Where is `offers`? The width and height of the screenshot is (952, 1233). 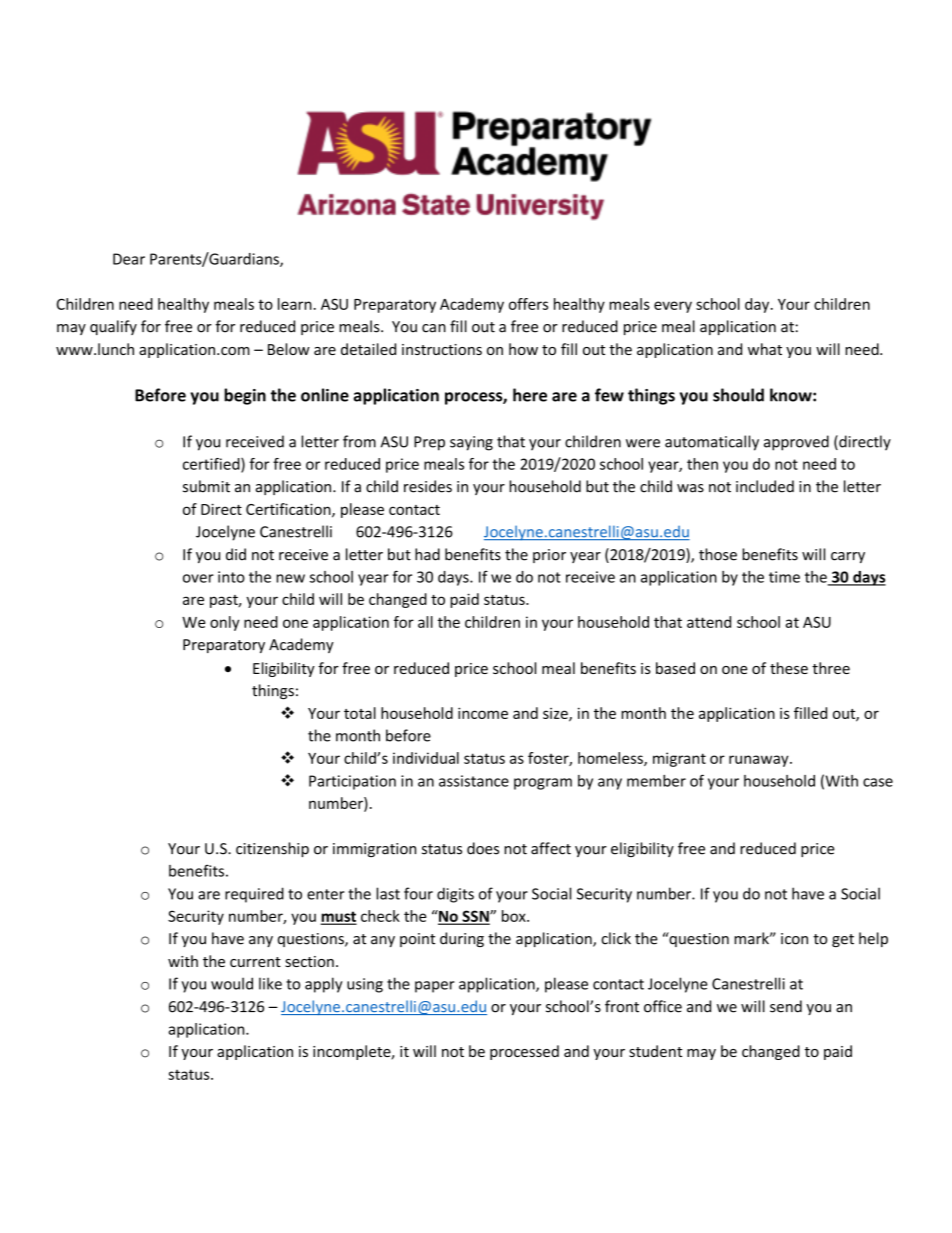
offers is located at coordinates (528, 304).
